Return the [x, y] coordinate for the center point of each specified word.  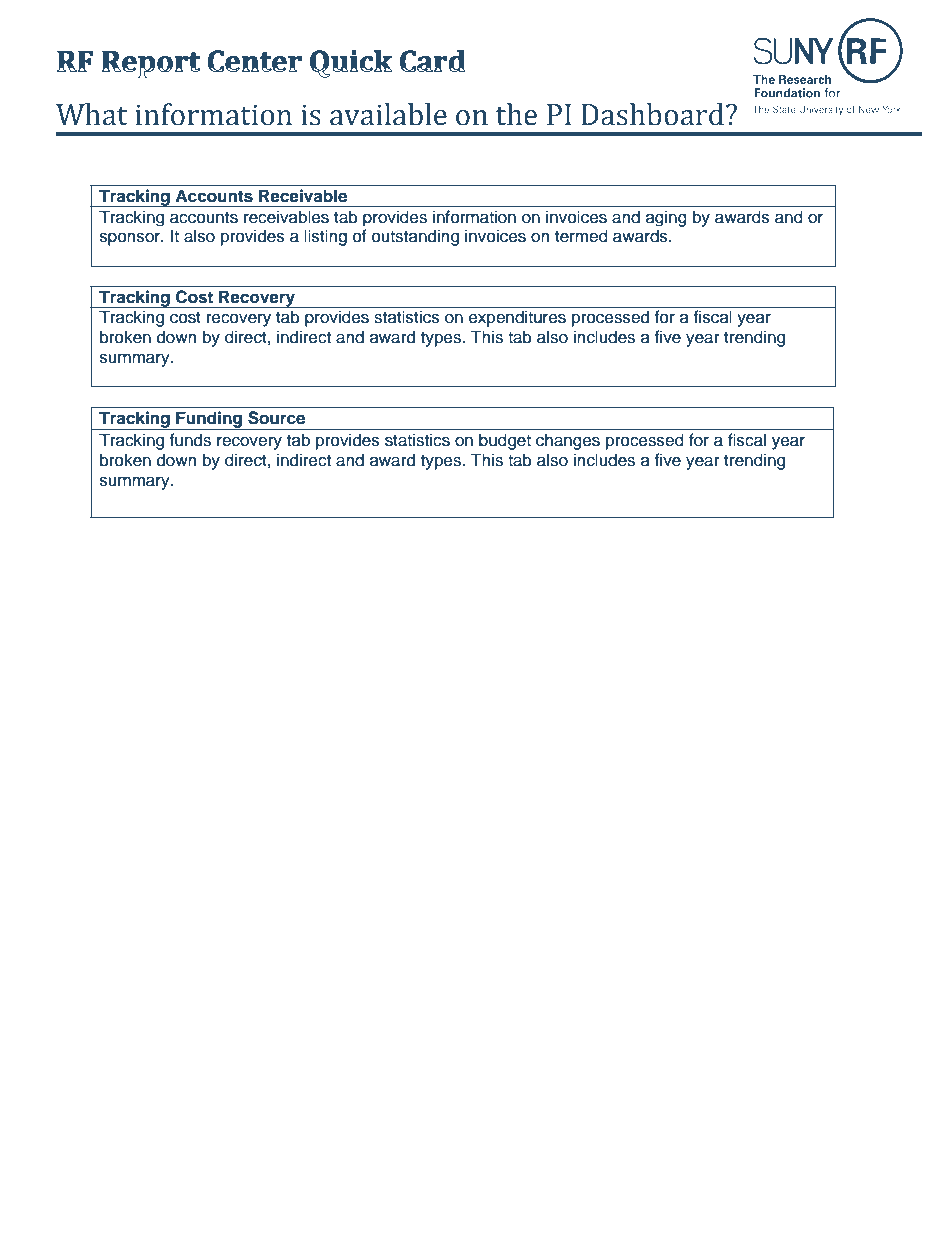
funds [190, 440]
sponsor [131, 239]
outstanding [415, 237]
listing [325, 237]
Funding [209, 420]
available [388, 114]
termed [581, 236]
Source [276, 418]
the [516, 114]
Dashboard [654, 114]
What [91, 114]
